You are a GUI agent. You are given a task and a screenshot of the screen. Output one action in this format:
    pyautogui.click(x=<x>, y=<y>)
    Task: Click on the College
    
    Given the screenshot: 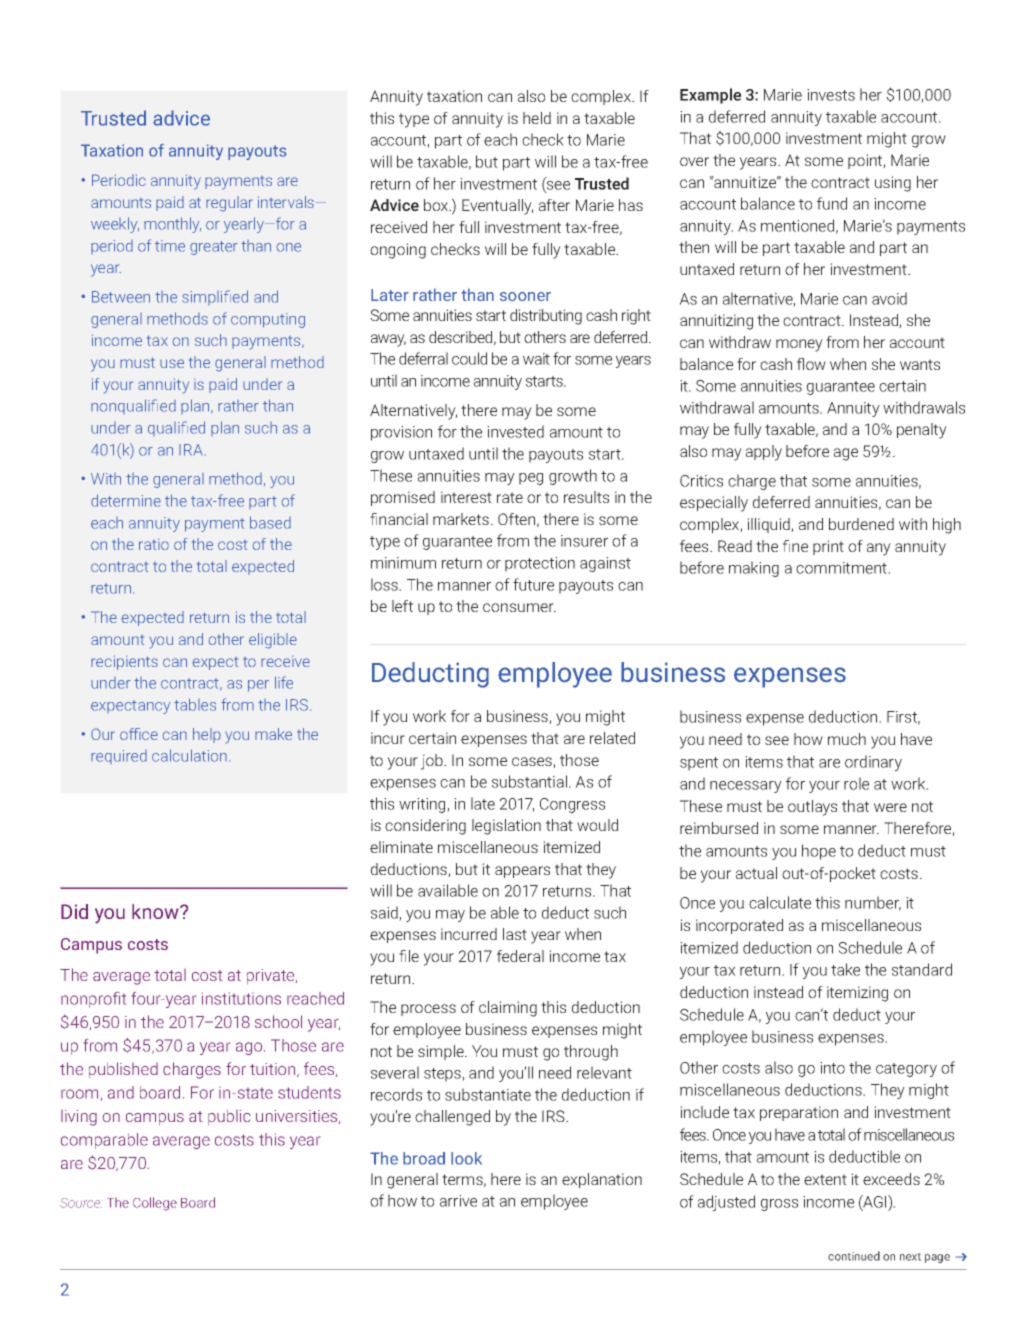 What is the action you would take?
    pyautogui.click(x=155, y=1204)
